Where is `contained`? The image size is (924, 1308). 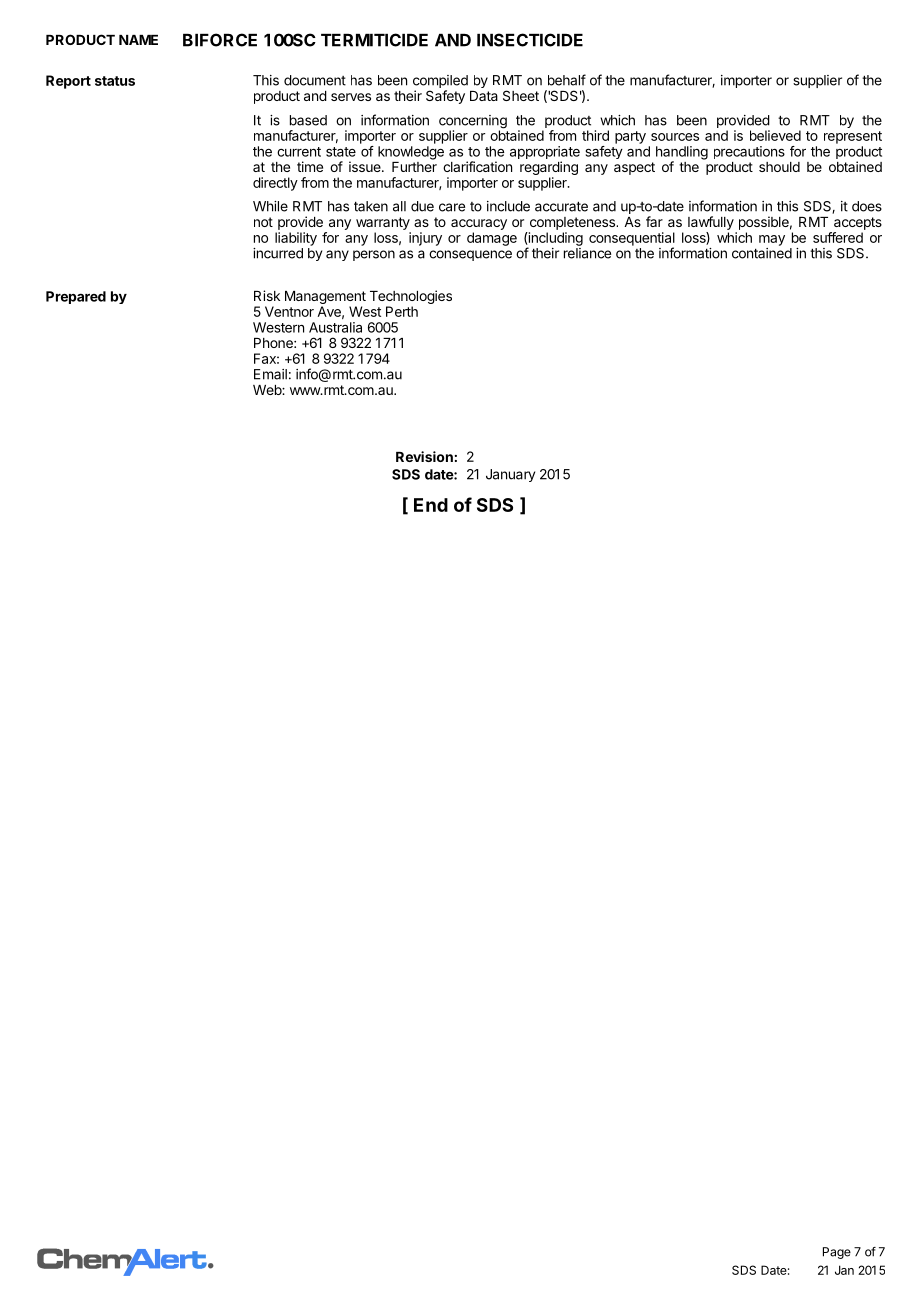 contained is located at coordinates (762, 253).
